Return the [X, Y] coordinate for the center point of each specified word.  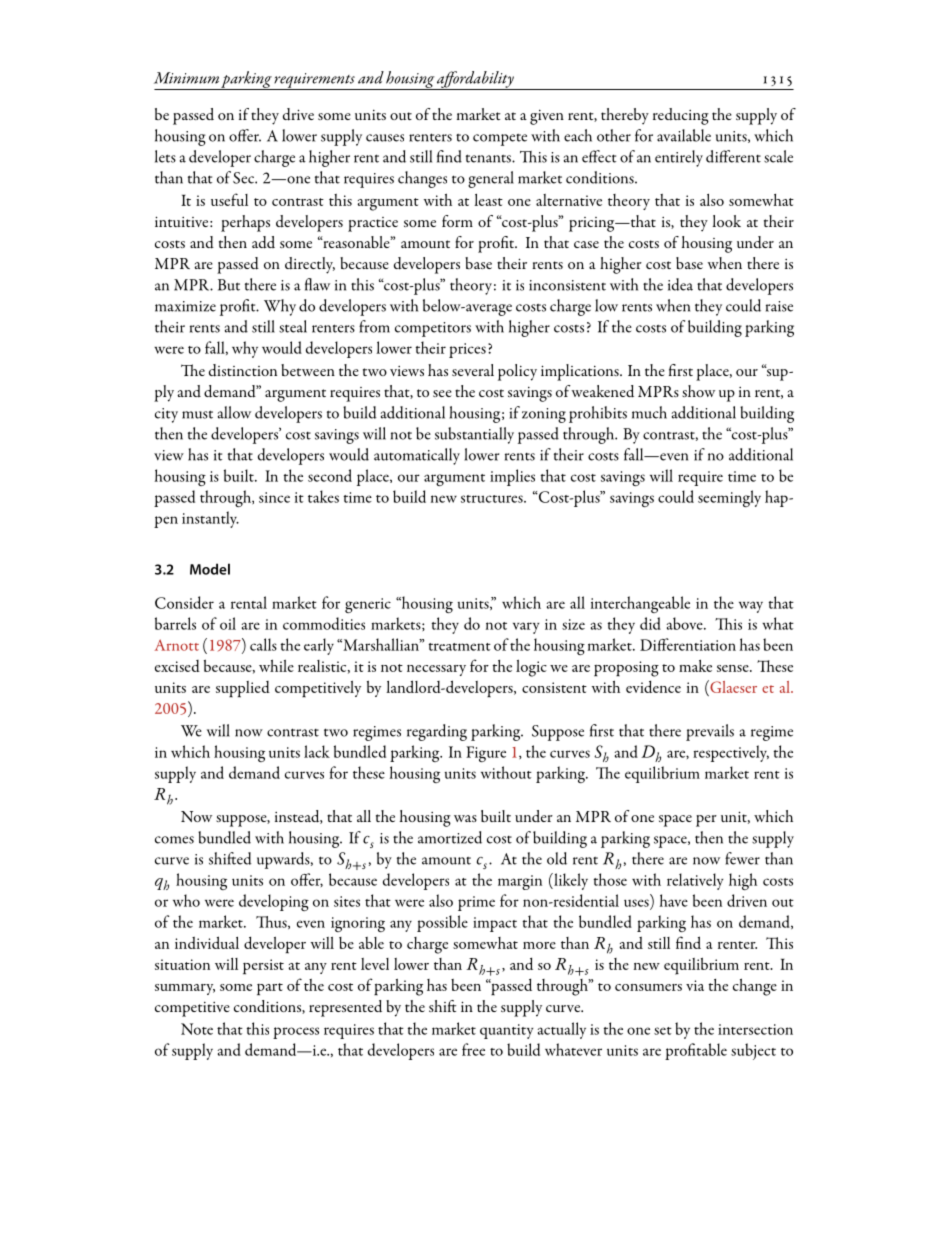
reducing [681, 116]
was [465, 818]
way [751, 607]
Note [197, 1029]
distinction [243, 370]
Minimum [186, 78]
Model [210, 569]
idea [680, 284]
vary [526, 628]
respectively [731, 753]
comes [174, 840]
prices [467, 350]
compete [500, 140]
